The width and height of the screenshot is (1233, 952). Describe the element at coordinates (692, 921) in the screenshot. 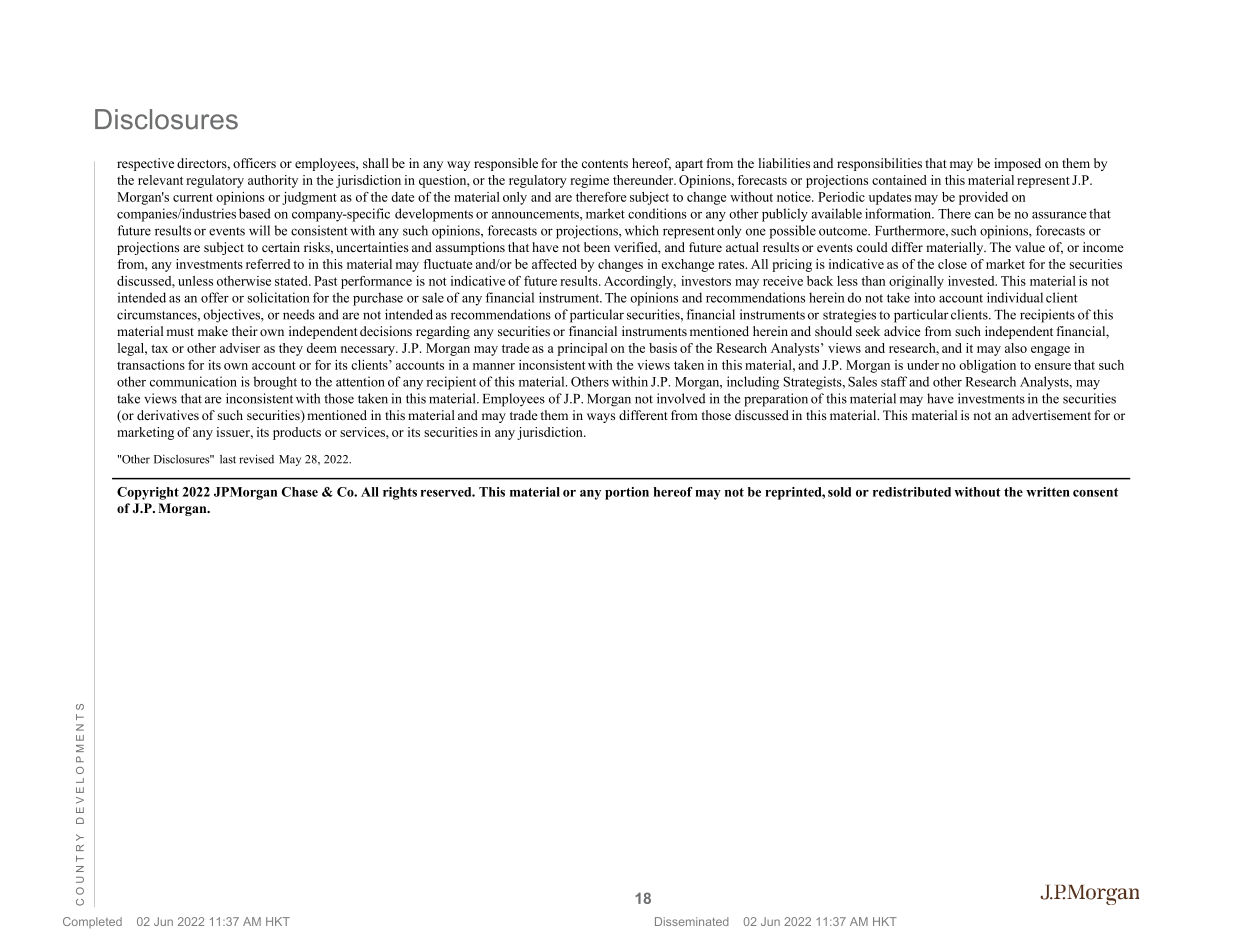

I see `Disseminated` at that location.
